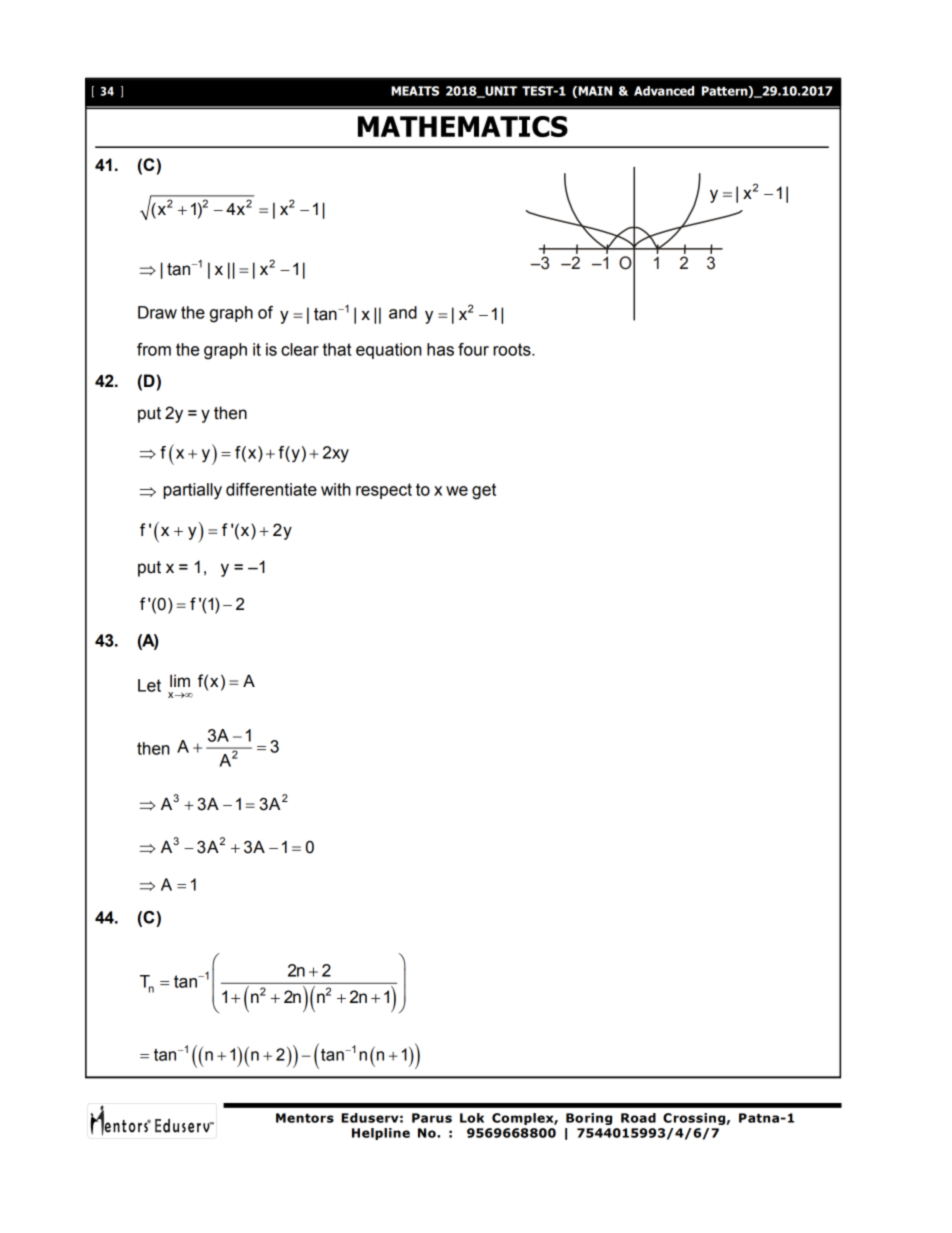 The width and height of the screenshot is (952, 1233). Describe the element at coordinates (389, 351) in the screenshot. I see `equation` at that location.
